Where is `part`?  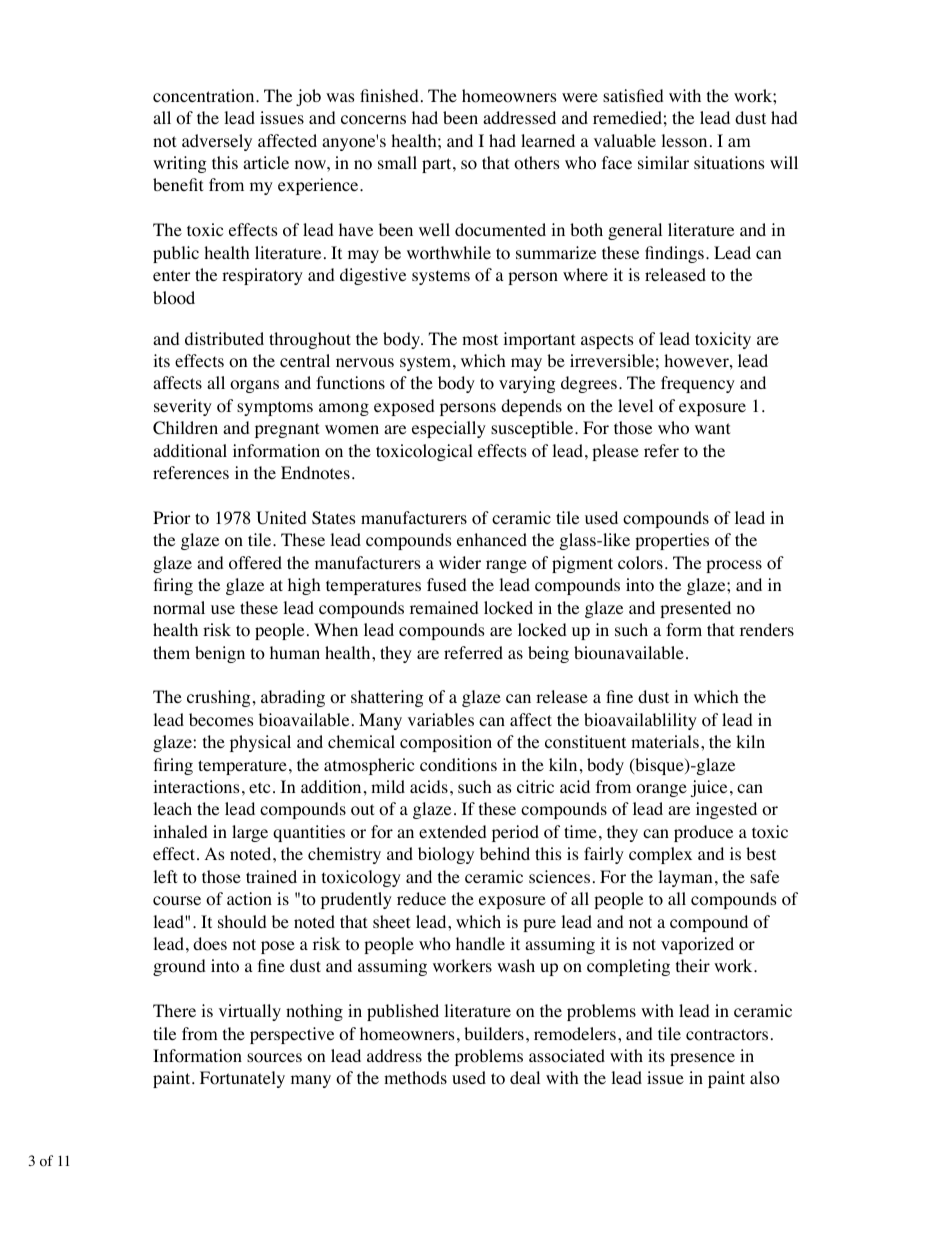
part is located at coordinates (438, 165).
